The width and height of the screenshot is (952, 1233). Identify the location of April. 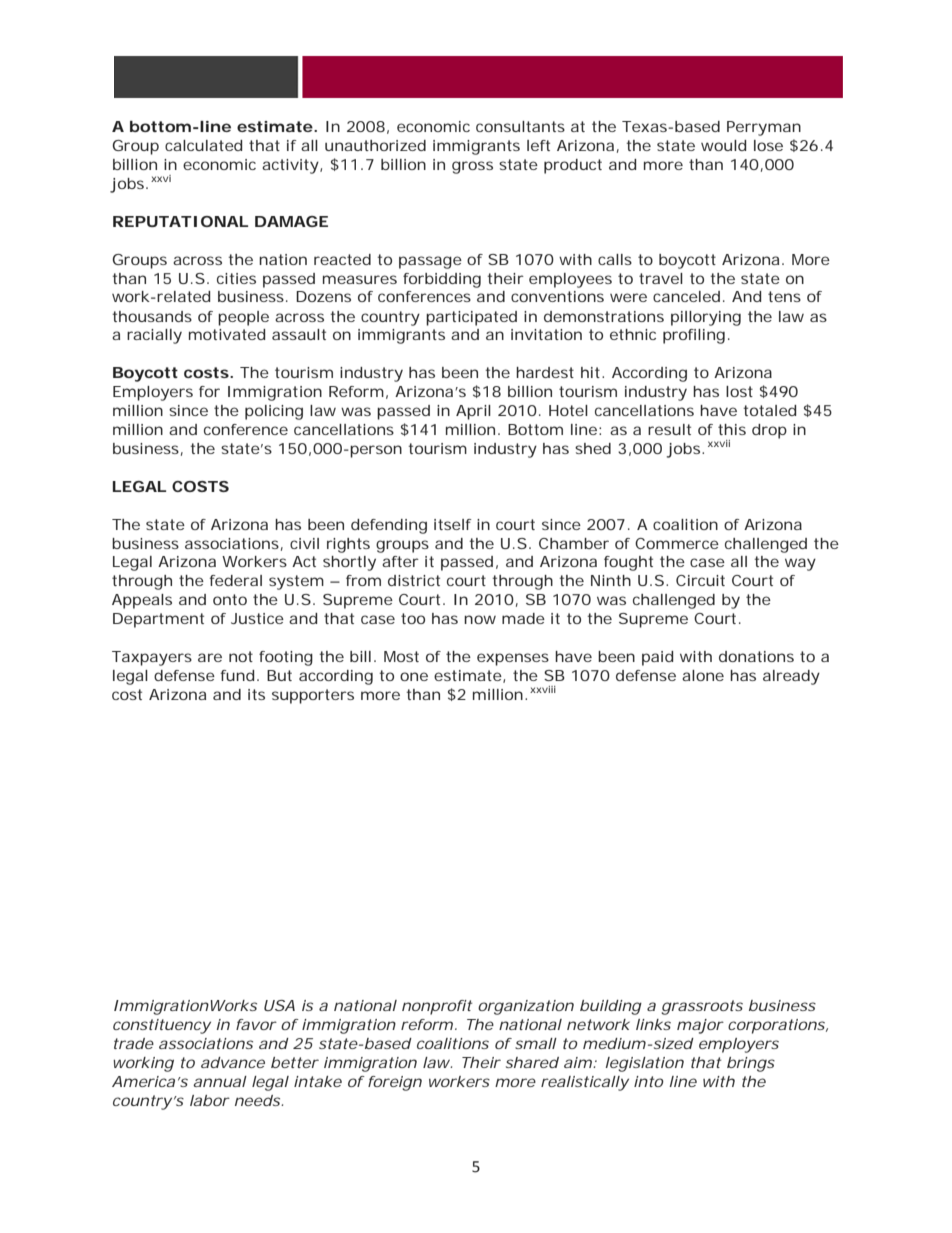
(473, 412).
